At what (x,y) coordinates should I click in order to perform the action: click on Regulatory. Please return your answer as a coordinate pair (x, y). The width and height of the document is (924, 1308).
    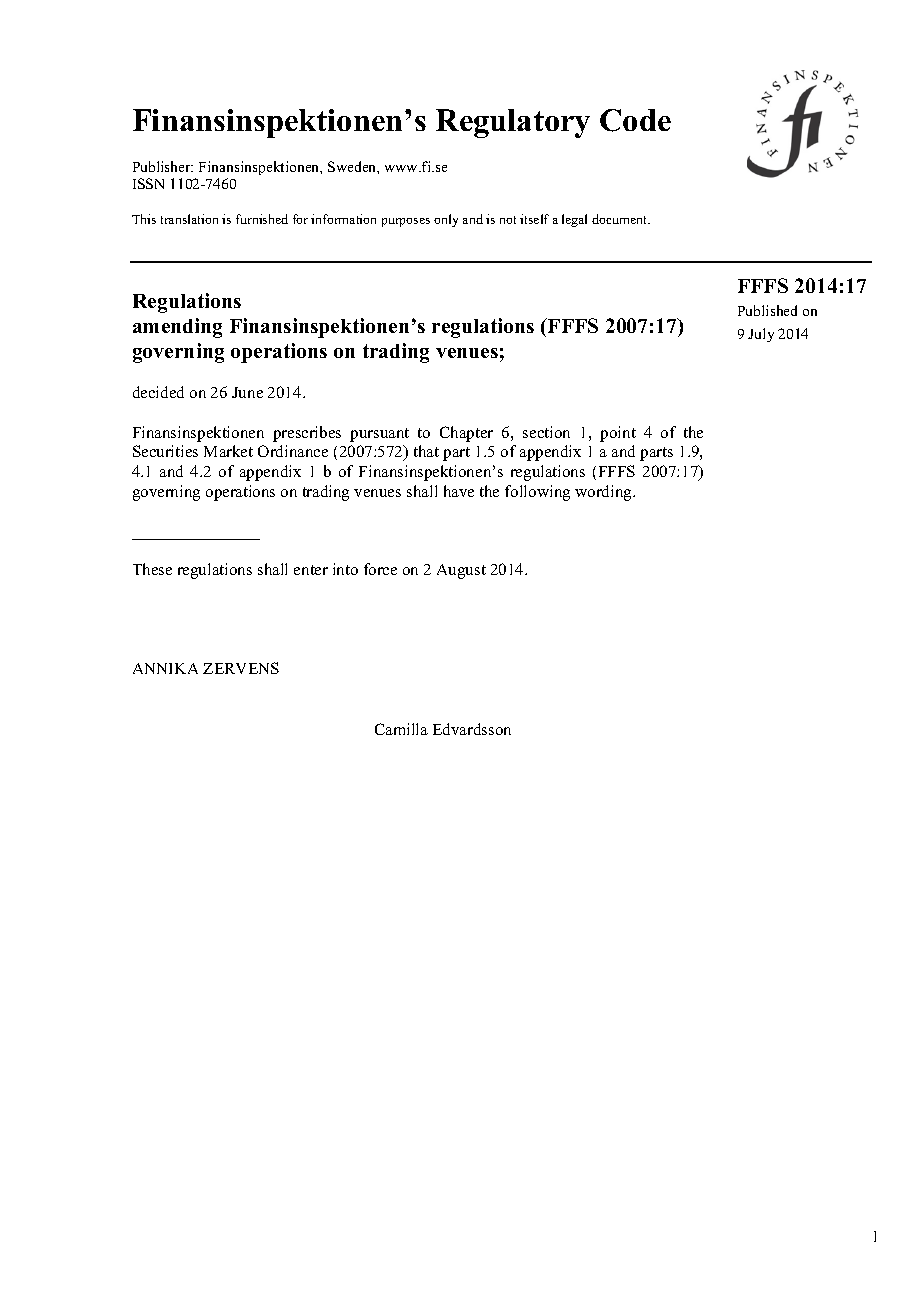
    Looking at the image, I should click on (513, 123).
